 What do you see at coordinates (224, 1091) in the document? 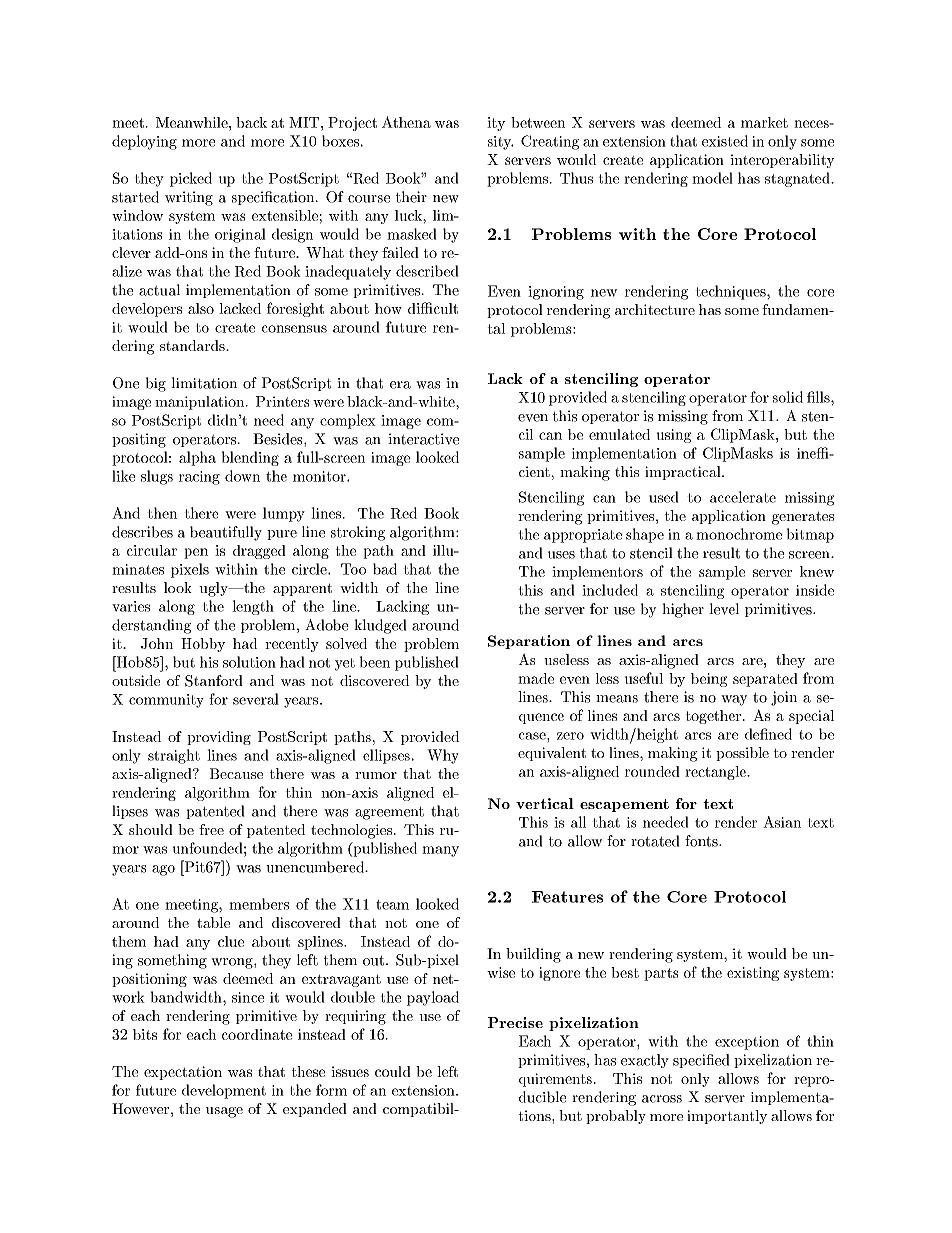
I see `development` at bounding box center [224, 1091].
